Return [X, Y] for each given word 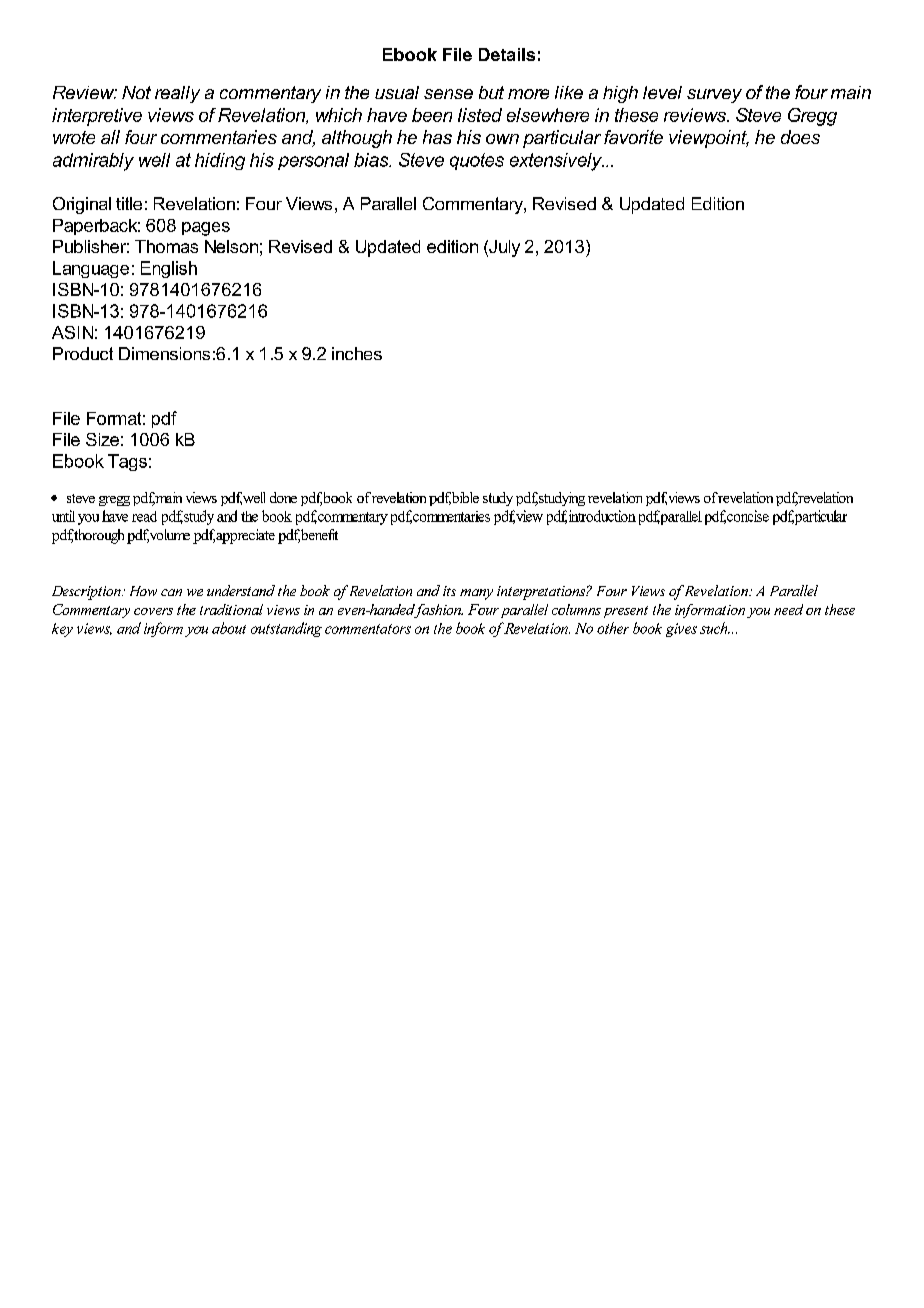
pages [206, 229]
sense [448, 94]
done [283, 497]
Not [136, 92]
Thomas [166, 246]
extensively [557, 162]
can [171, 592]
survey [714, 96]
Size [102, 439]
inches [357, 353]
